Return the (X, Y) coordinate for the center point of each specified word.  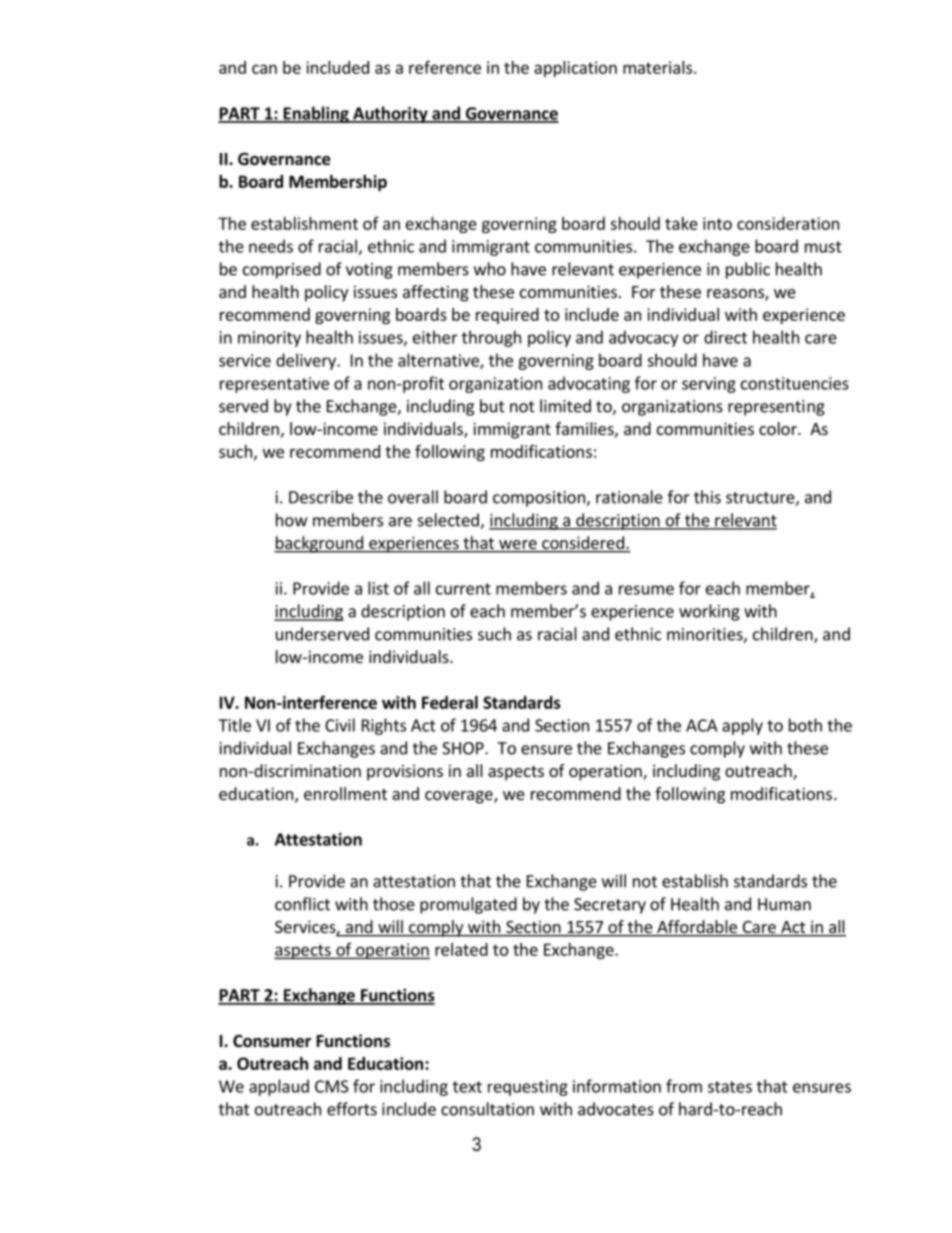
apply (742, 726)
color (779, 428)
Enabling (316, 114)
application (575, 69)
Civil (340, 725)
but (492, 406)
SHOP (464, 748)
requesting (528, 1088)
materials (659, 67)
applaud (279, 1087)
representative (274, 385)
